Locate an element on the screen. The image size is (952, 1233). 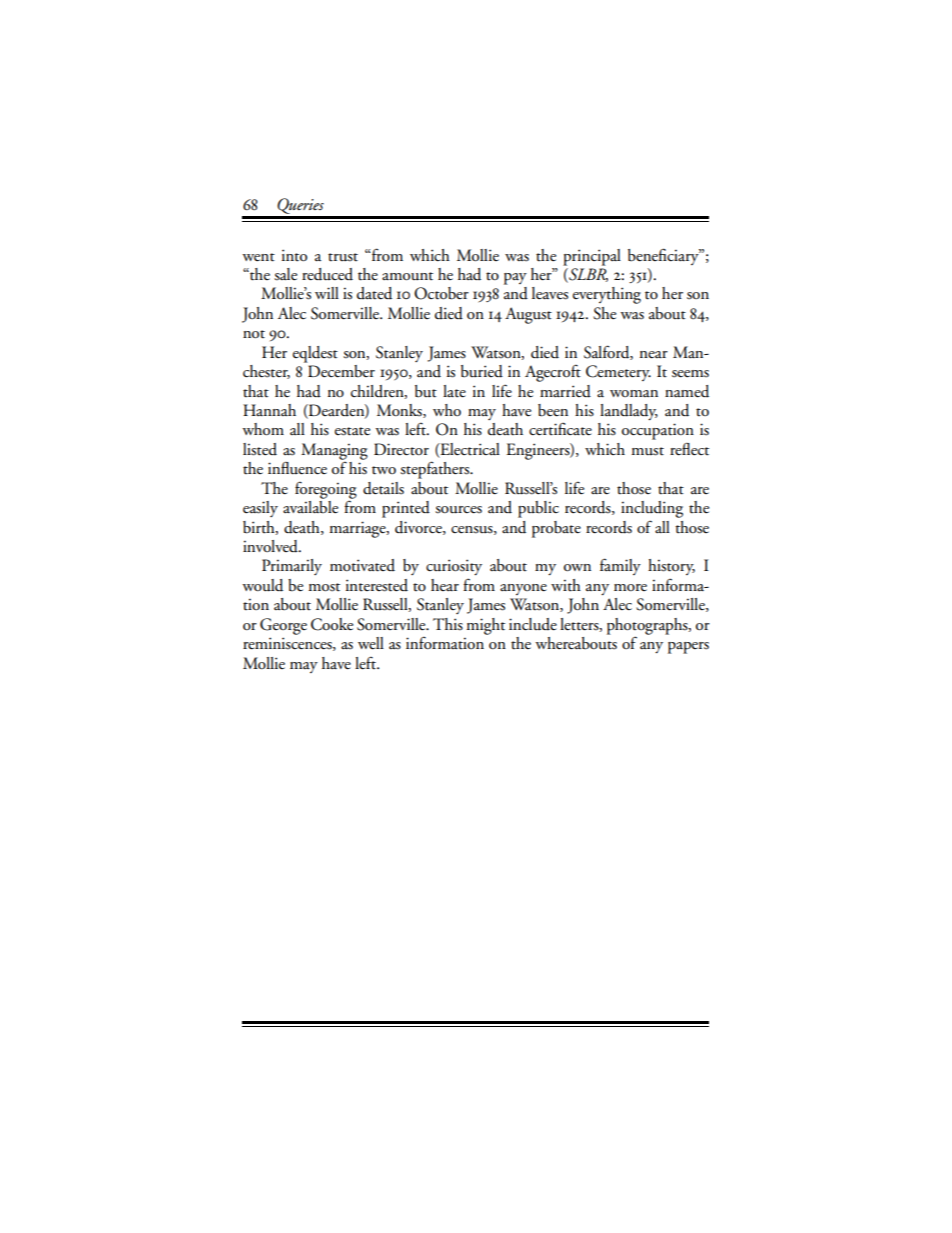
available is located at coordinates (310, 506).
